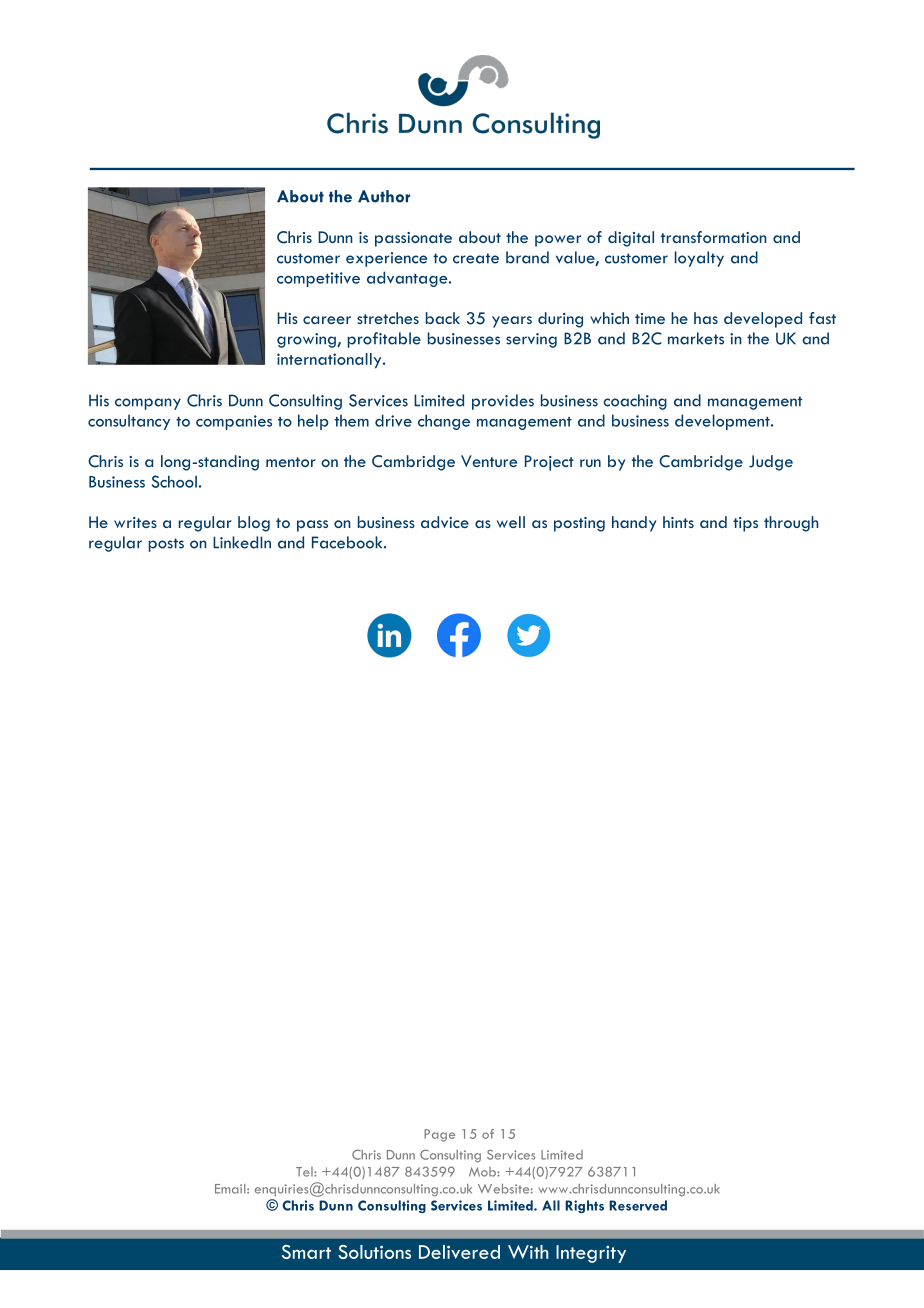 The width and height of the screenshot is (924, 1308). What do you see at coordinates (476, 258) in the screenshot?
I see `create` at bounding box center [476, 258].
